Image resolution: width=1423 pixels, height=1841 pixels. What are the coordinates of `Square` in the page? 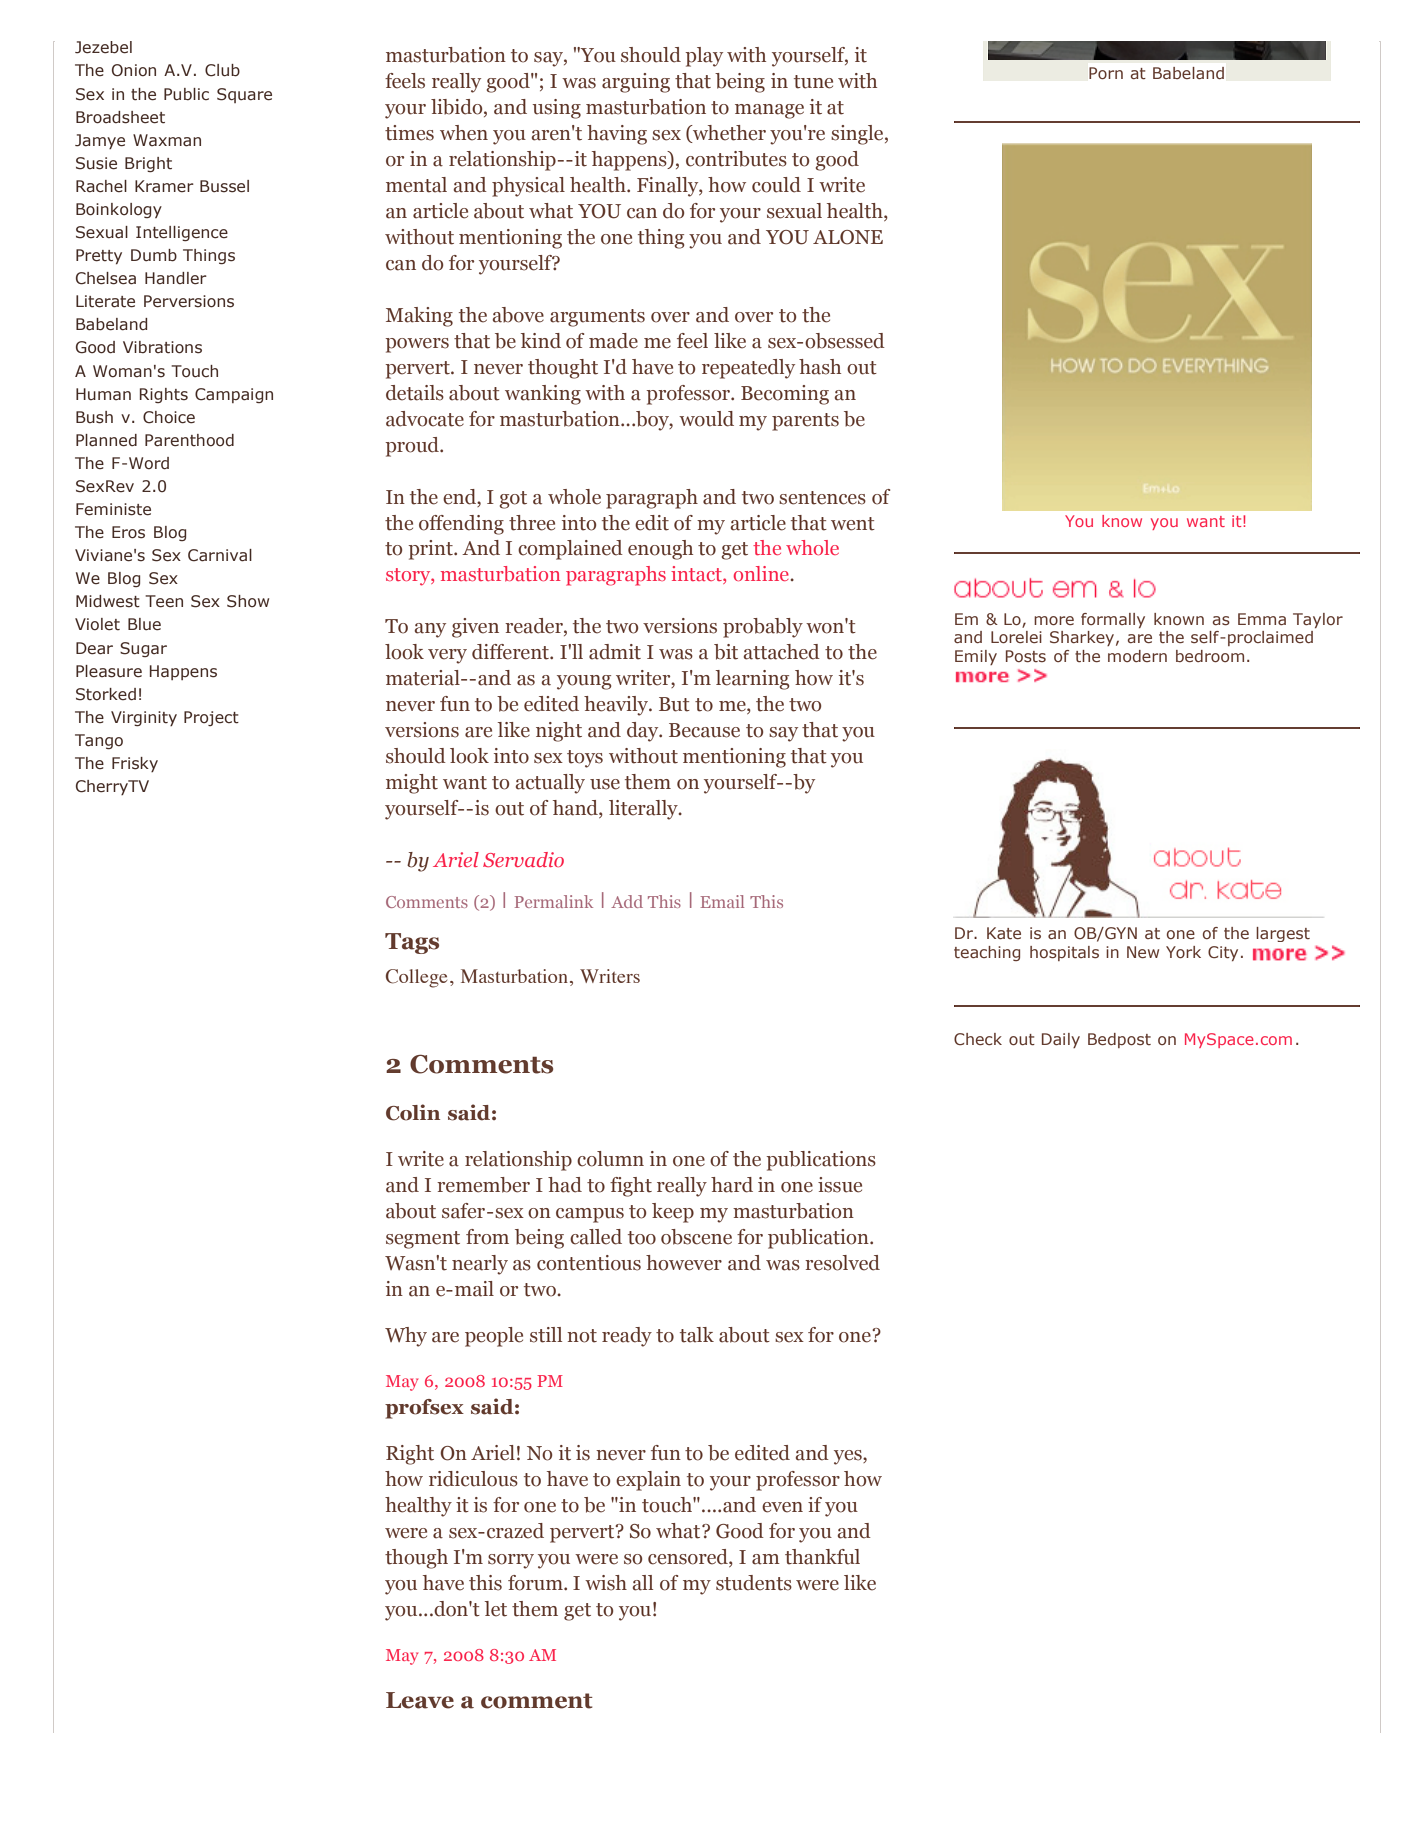 It's located at (244, 95).
